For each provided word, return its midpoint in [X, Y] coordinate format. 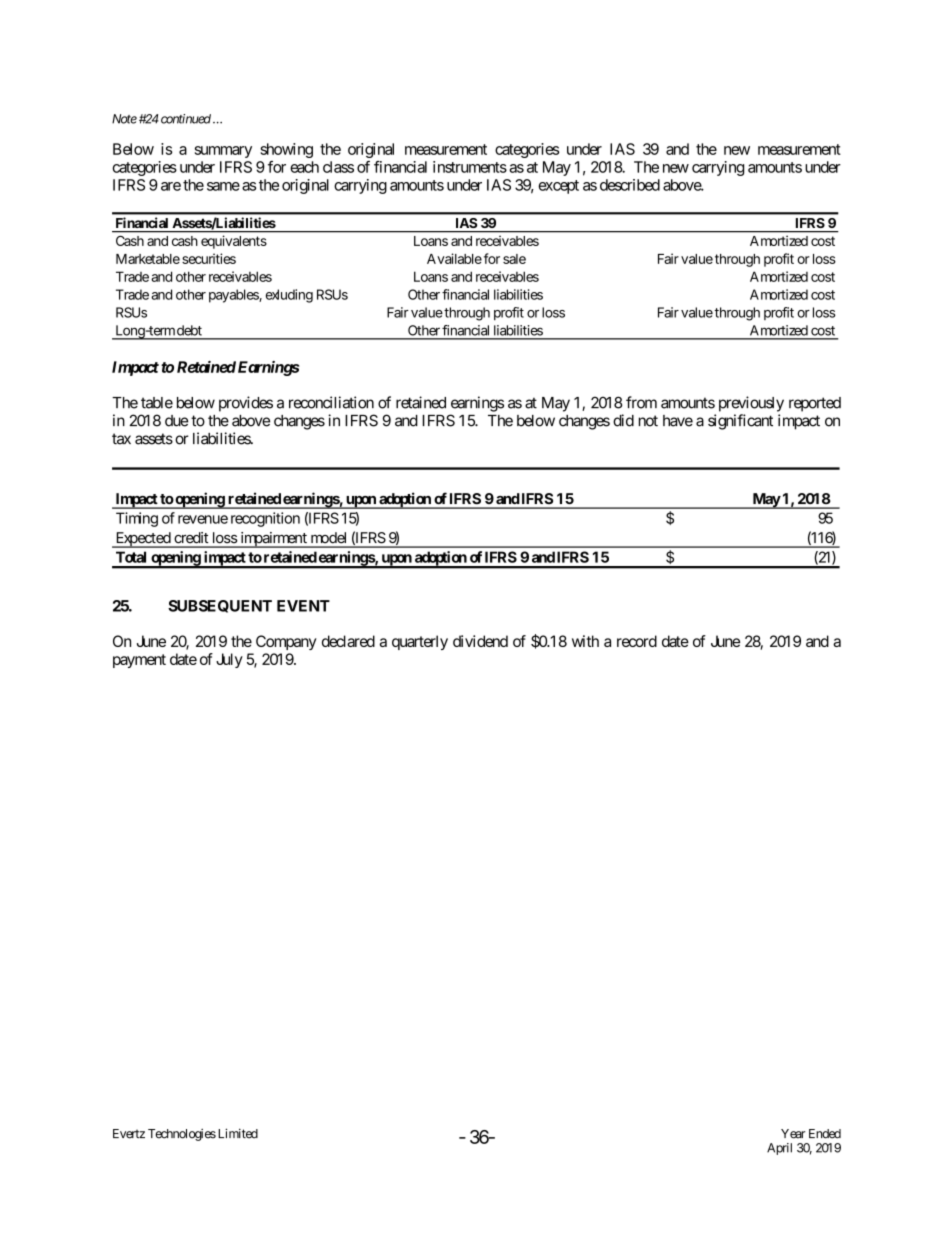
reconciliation [331, 402]
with [585, 641]
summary [223, 152]
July [229, 660]
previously [751, 404]
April [779, 1149]
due [176, 421]
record [637, 641]
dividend [480, 641]
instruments [470, 167]
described [630, 185]
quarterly [420, 642]
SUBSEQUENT [220, 606]
